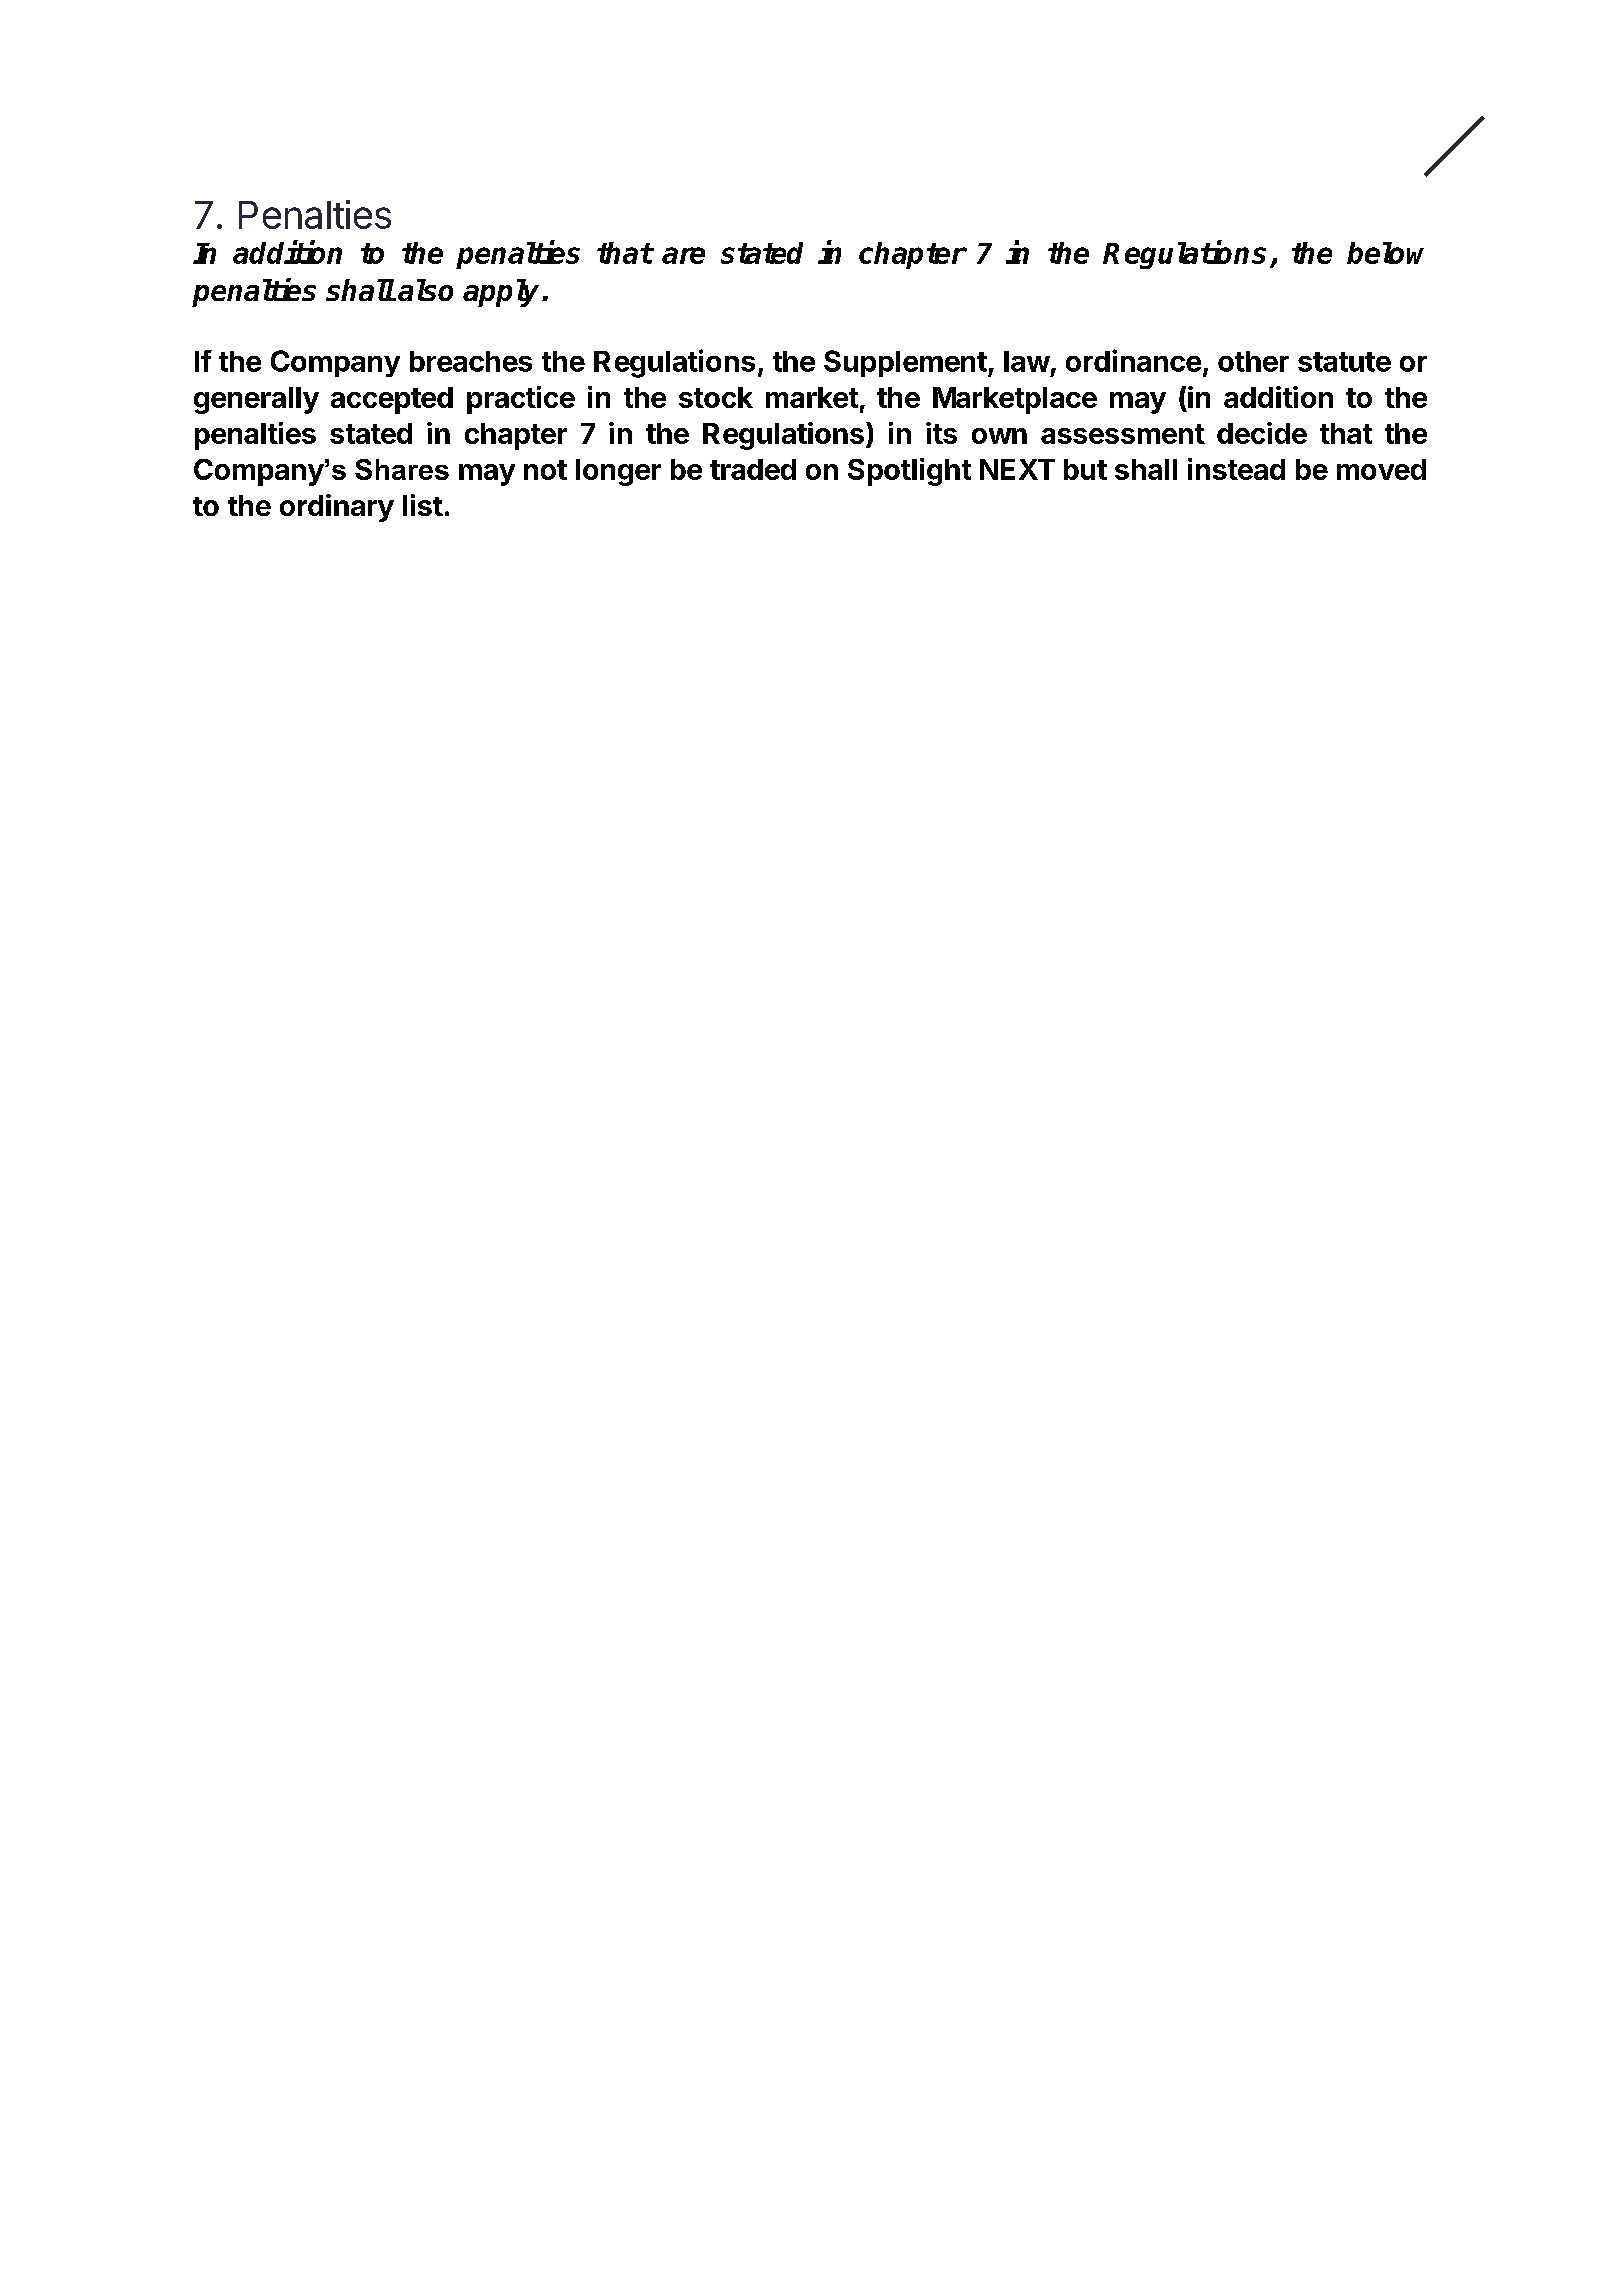  I want to click on list, so click(423, 505).
